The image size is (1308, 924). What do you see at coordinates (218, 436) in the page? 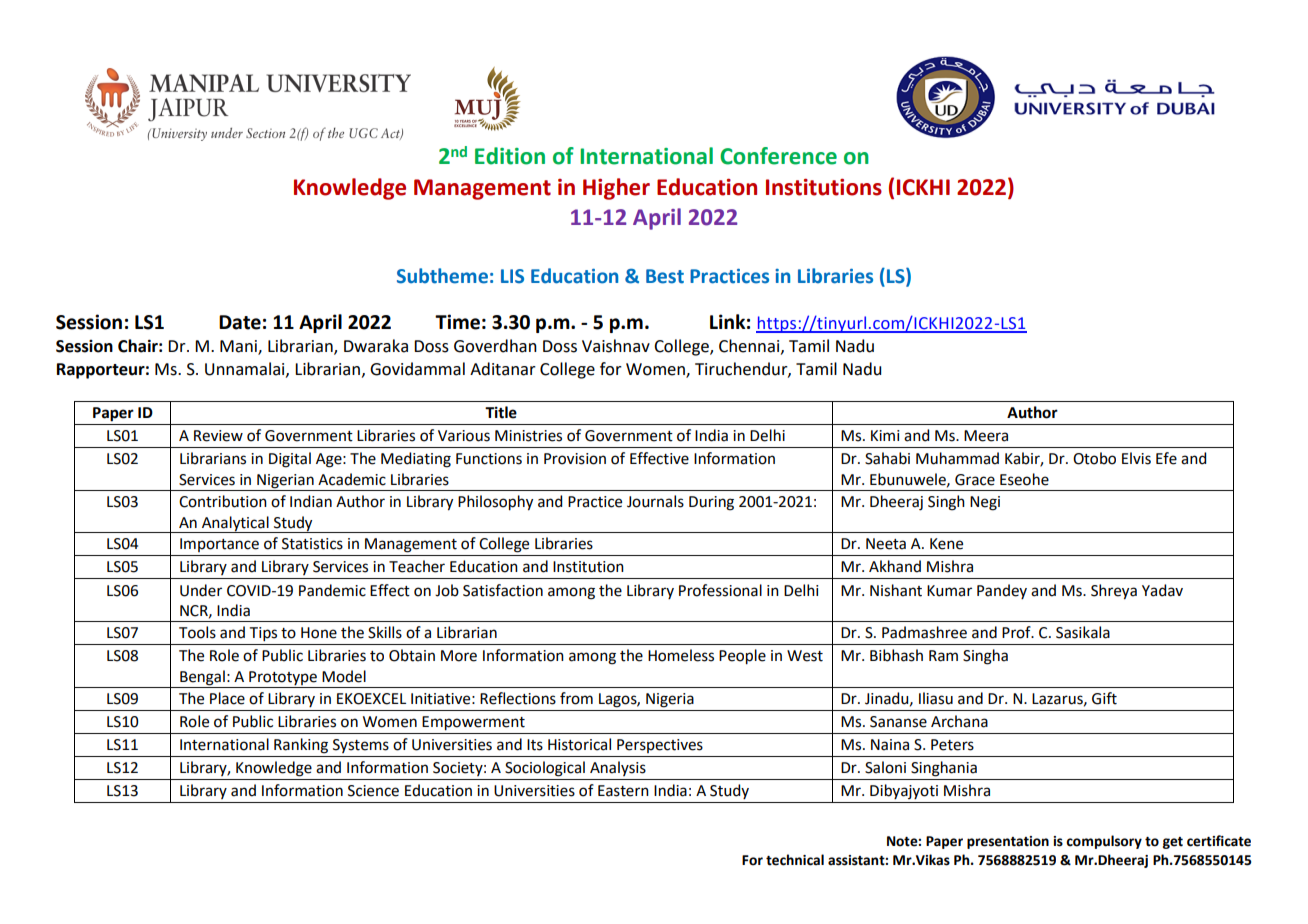
I see `Review` at bounding box center [218, 436].
